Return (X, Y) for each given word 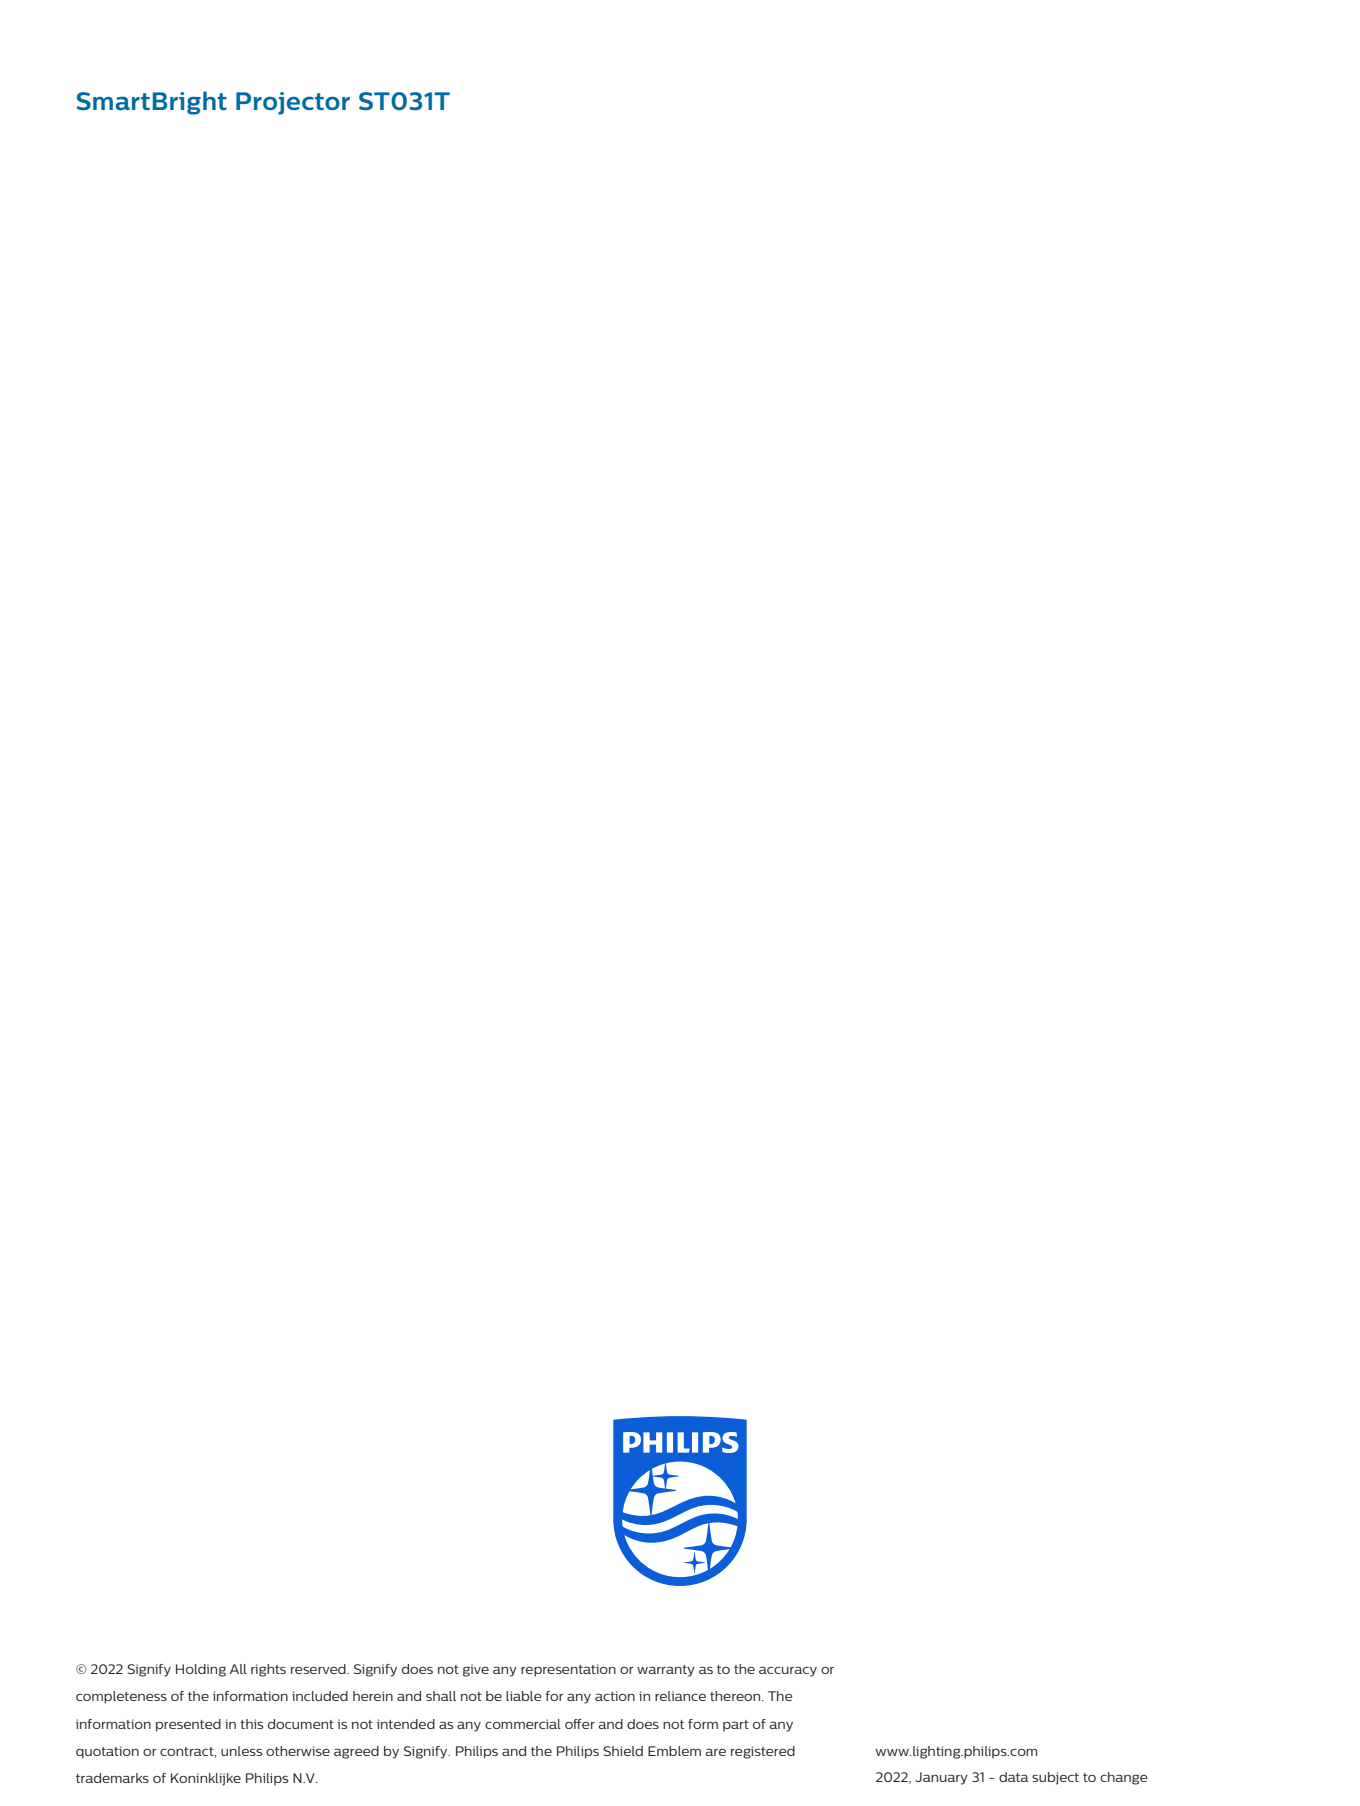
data (1013, 1777)
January (941, 1778)
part (736, 1726)
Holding (201, 1670)
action (615, 1696)
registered (763, 1752)
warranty (666, 1671)
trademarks (112, 1778)
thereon (736, 1696)
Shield (623, 1751)
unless (241, 1751)
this (251, 1724)
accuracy (788, 1671)
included (320, 1696)
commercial (523, 1724)
